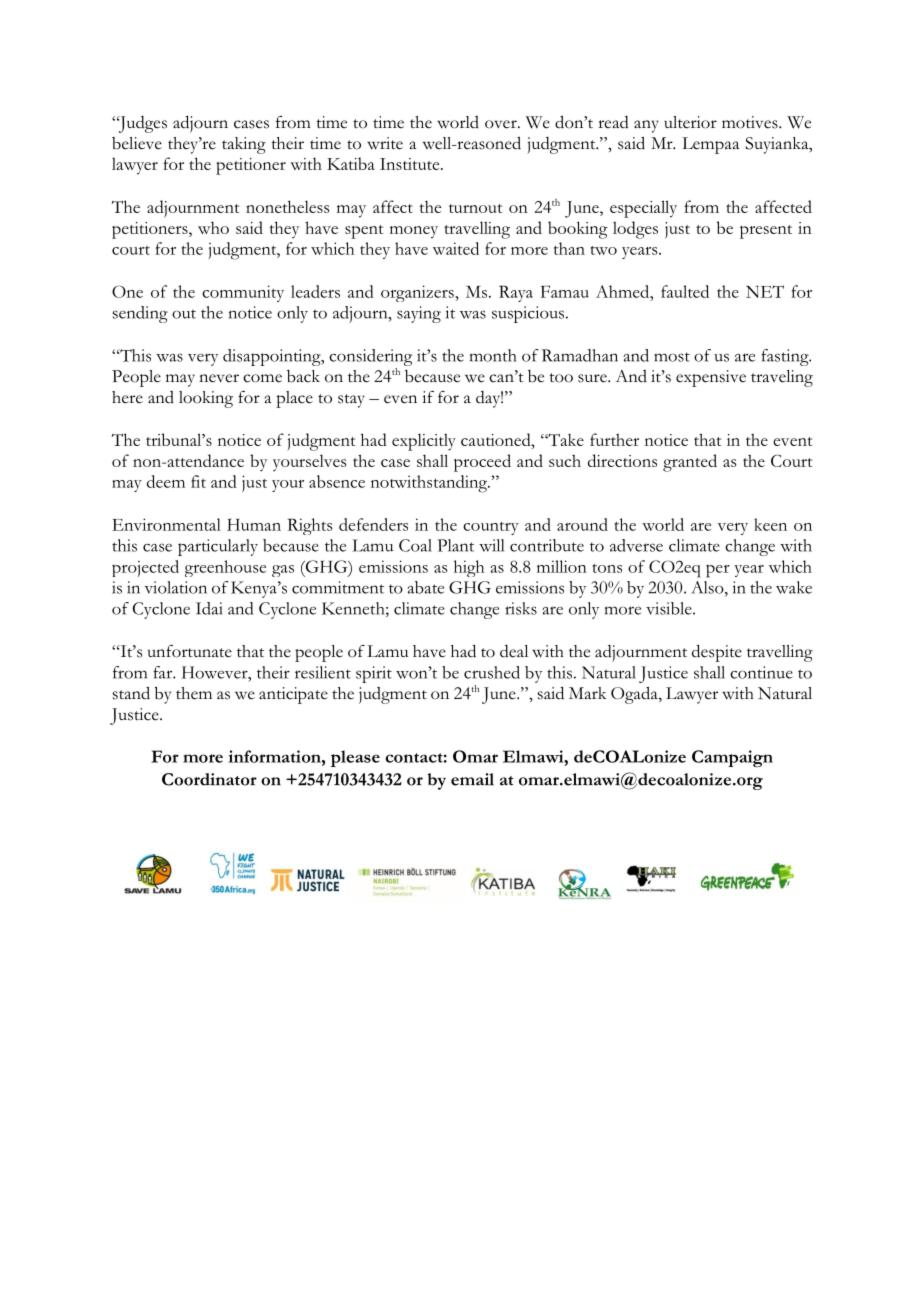 The image size is (924, 1308). Describe the element at coordinates (718, 571) in the document. I see `per` at that location.
